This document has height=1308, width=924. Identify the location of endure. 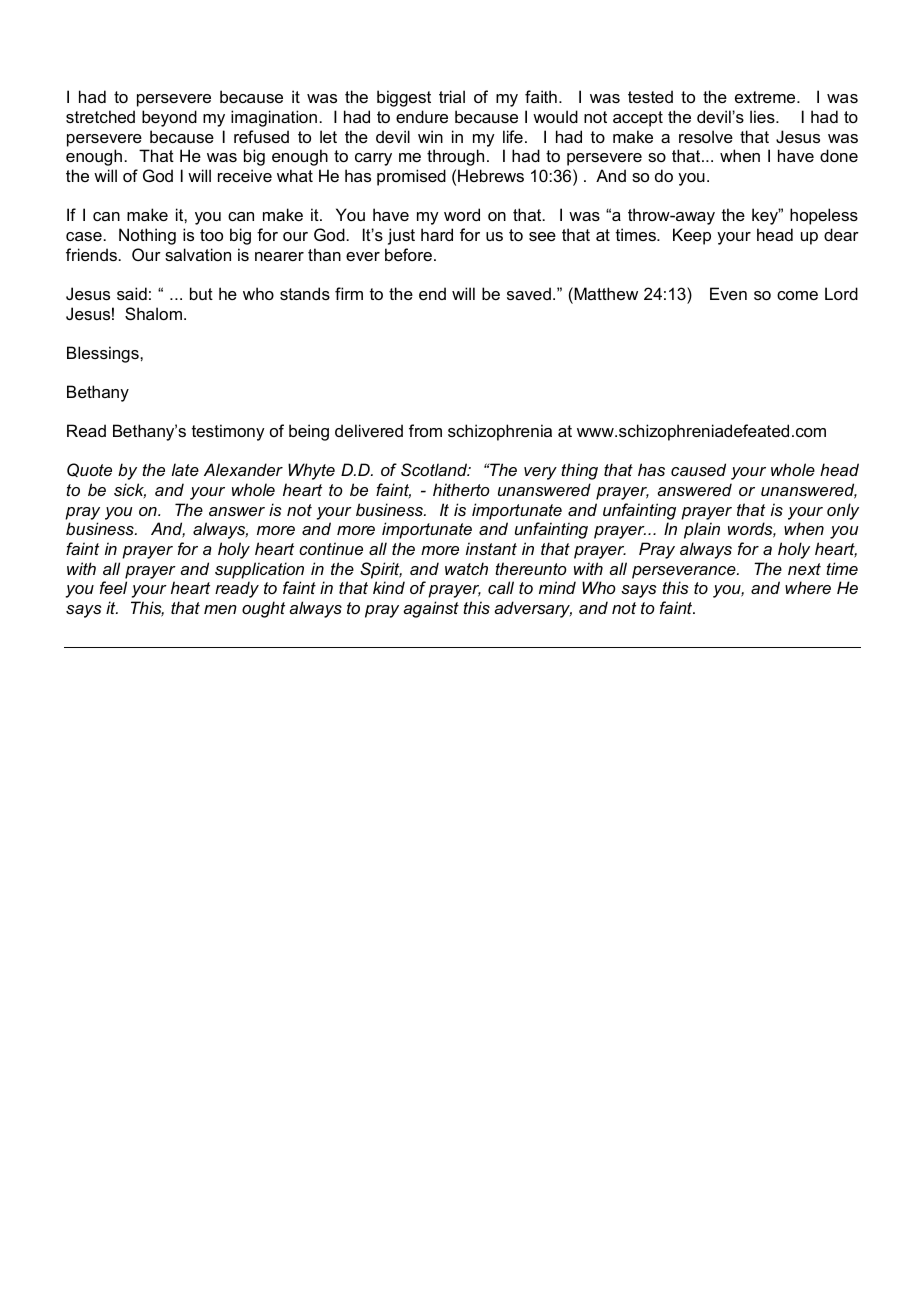
(422, 116).
